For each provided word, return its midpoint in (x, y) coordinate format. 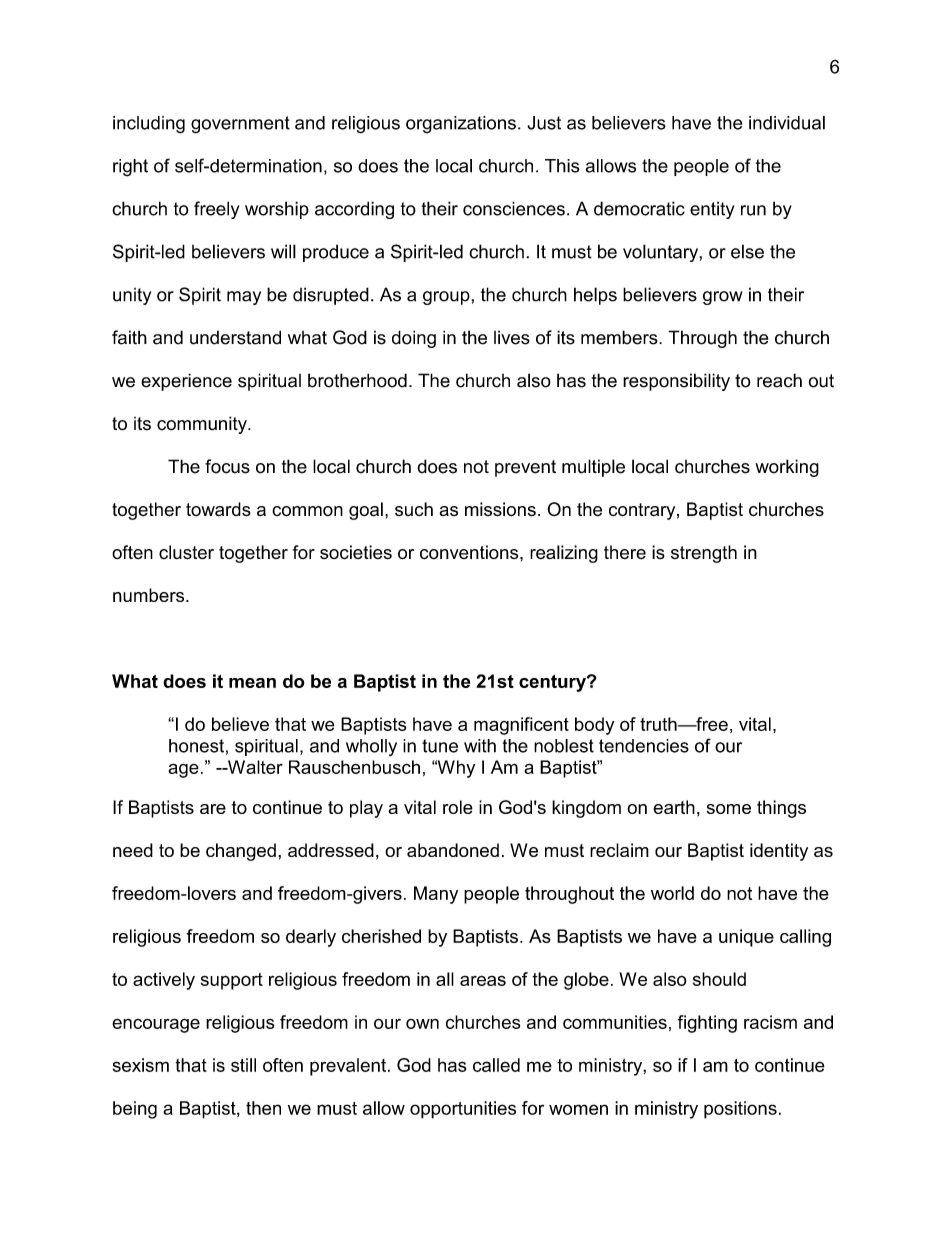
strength (704, 554)
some (729, 809)
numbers (150, 595)
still (243, 1065)
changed (241, 852)
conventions (470, 552)
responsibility (676, 382)
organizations (461, 125)
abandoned (453, 850)
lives (512, 337)
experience (186, 382)
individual (787, 123)
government (240, 125)
